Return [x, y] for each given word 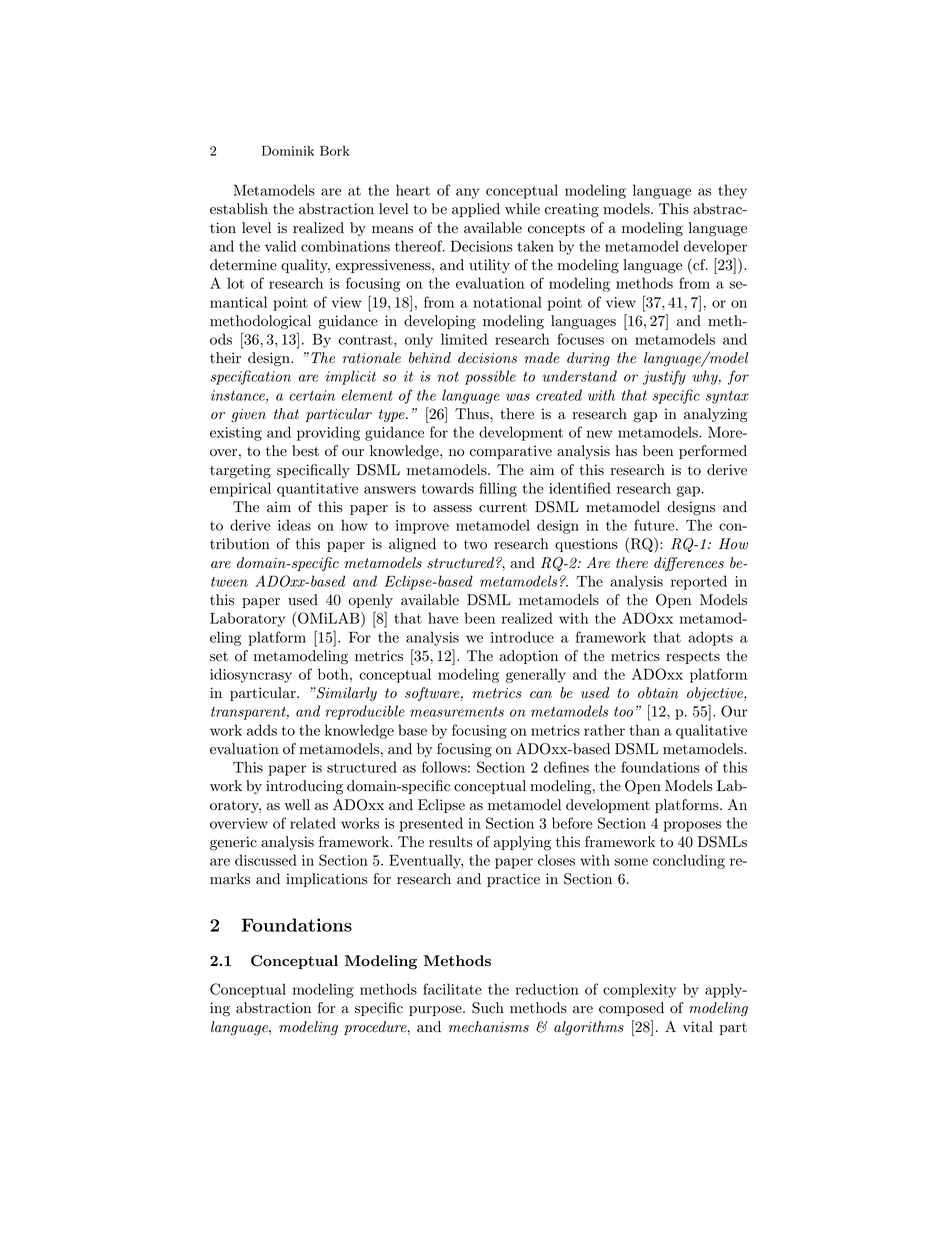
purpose [436, 1011]
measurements [457, 712]
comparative [511, 452]
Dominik [288, 150]
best [305, 451]
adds [262, 730]
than [645, 730]
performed [713, 452]
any [467, 193]
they [732, 191]
